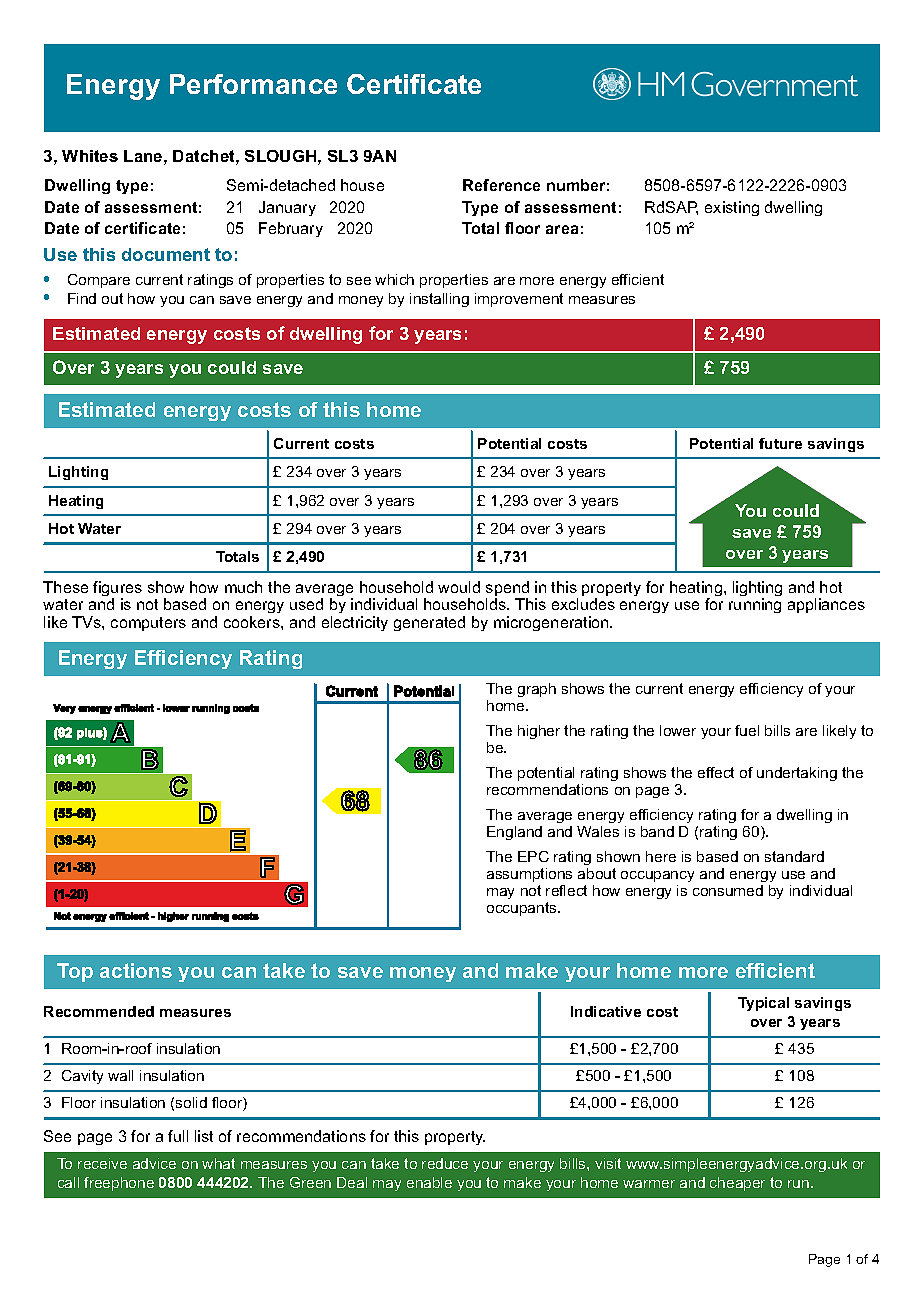 The height and width of the screenshot is (1308, 924). What do you see at coordinates (429, 623) in the screenshot?
I see `generated` at bounding box center [429, 623].
